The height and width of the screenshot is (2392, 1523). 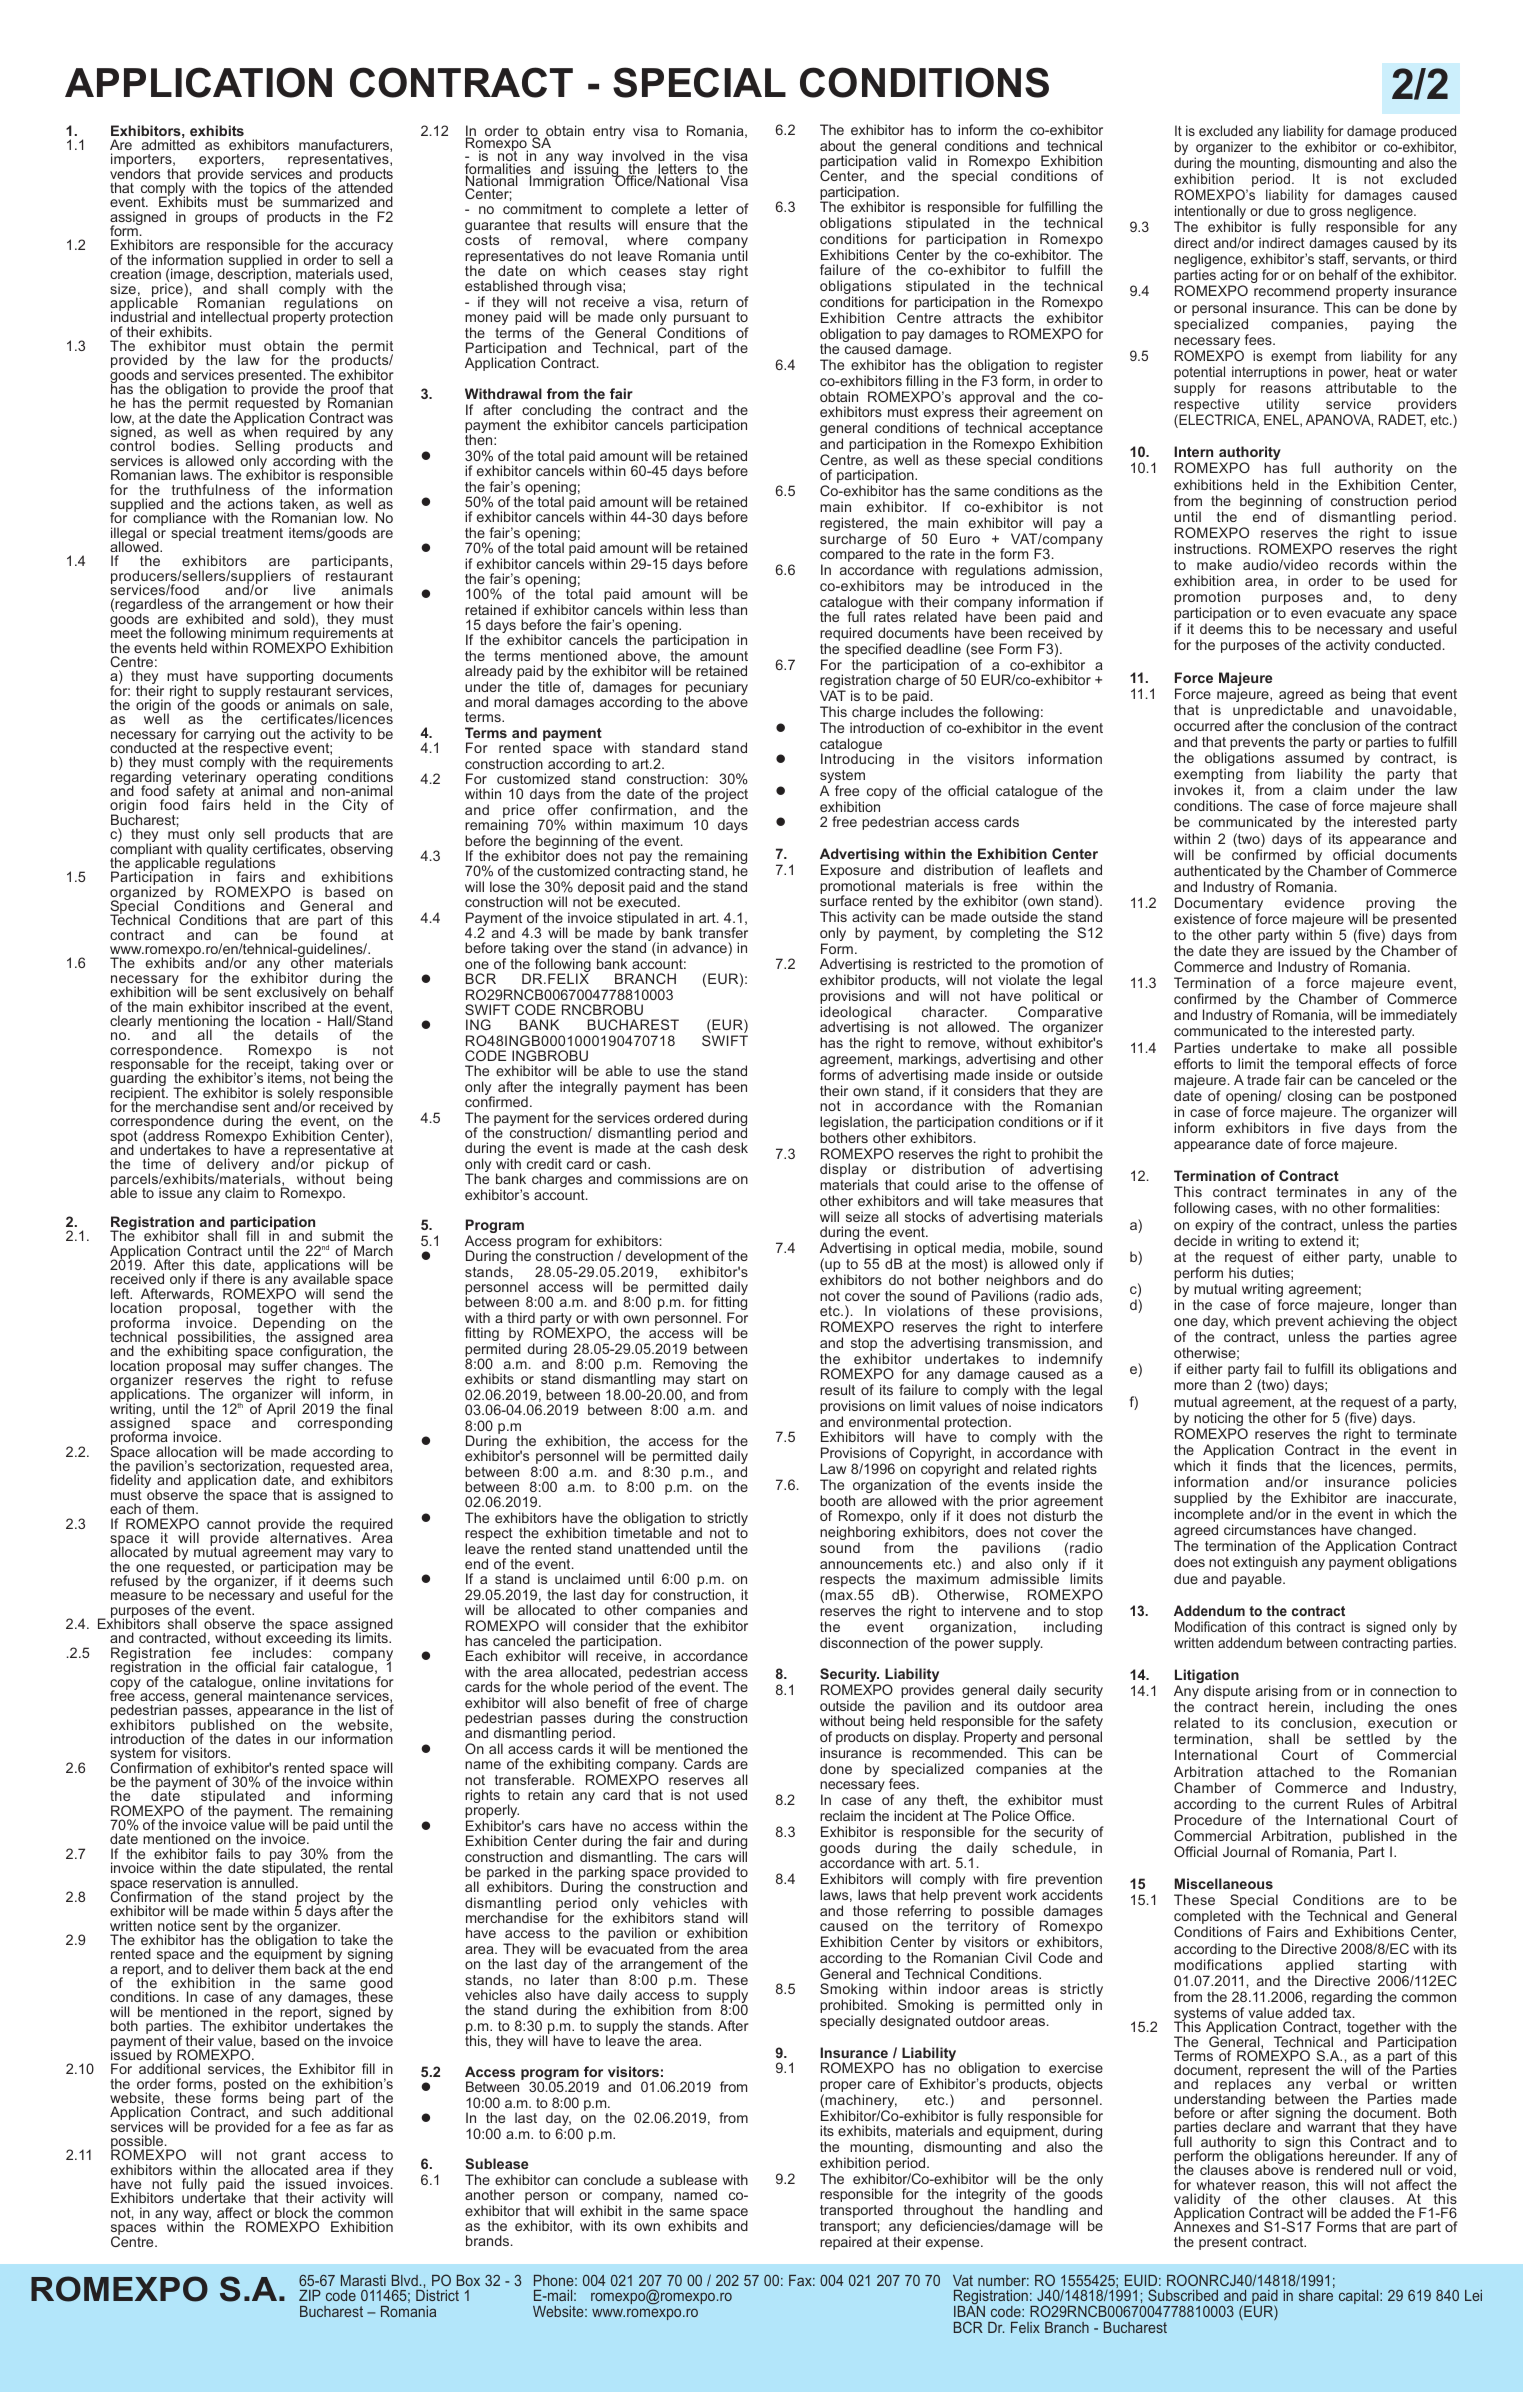 I want to click on herein, so click(x=1290, y=1707).
